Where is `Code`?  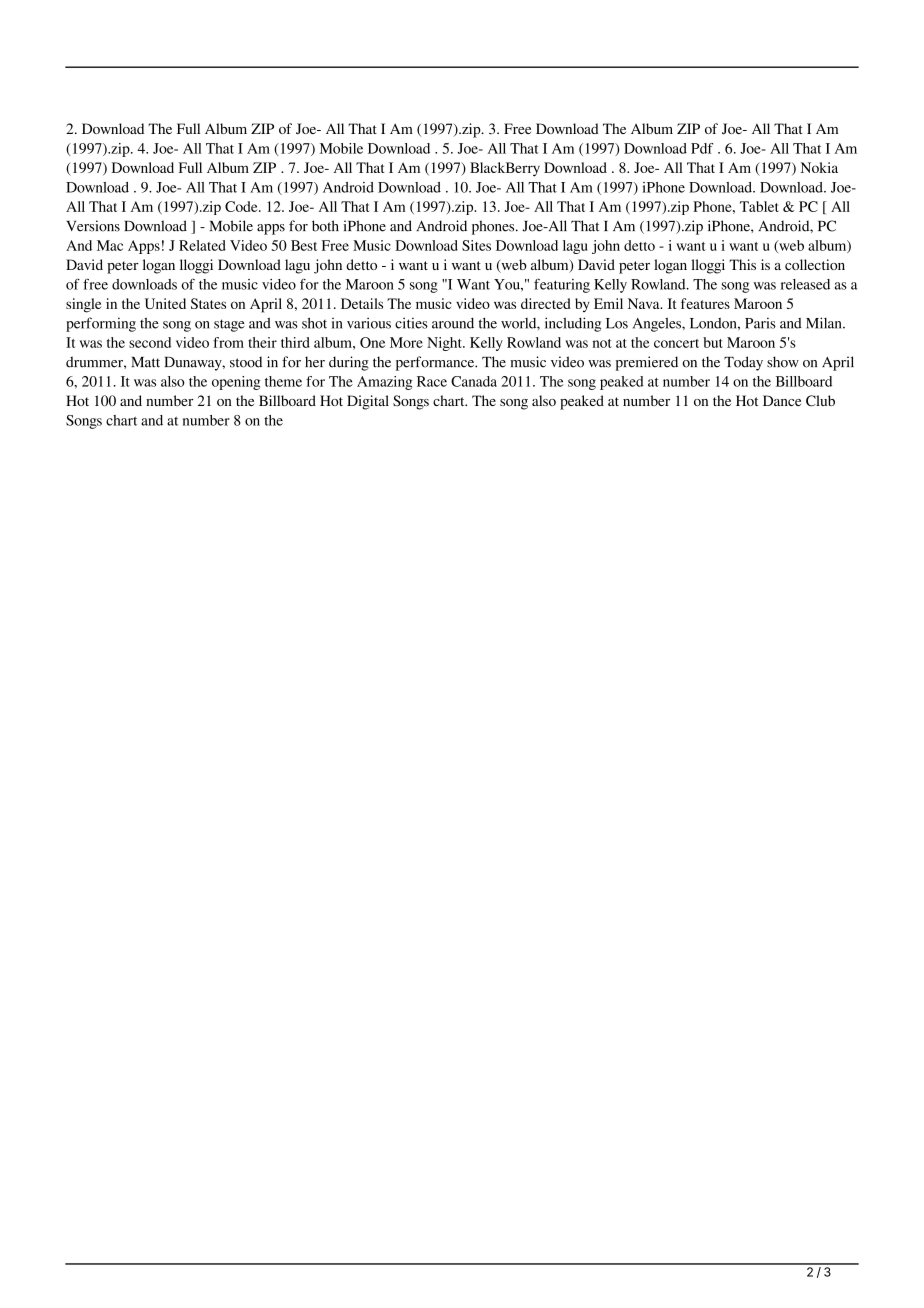
Code is located at coordinates (242, 206).
